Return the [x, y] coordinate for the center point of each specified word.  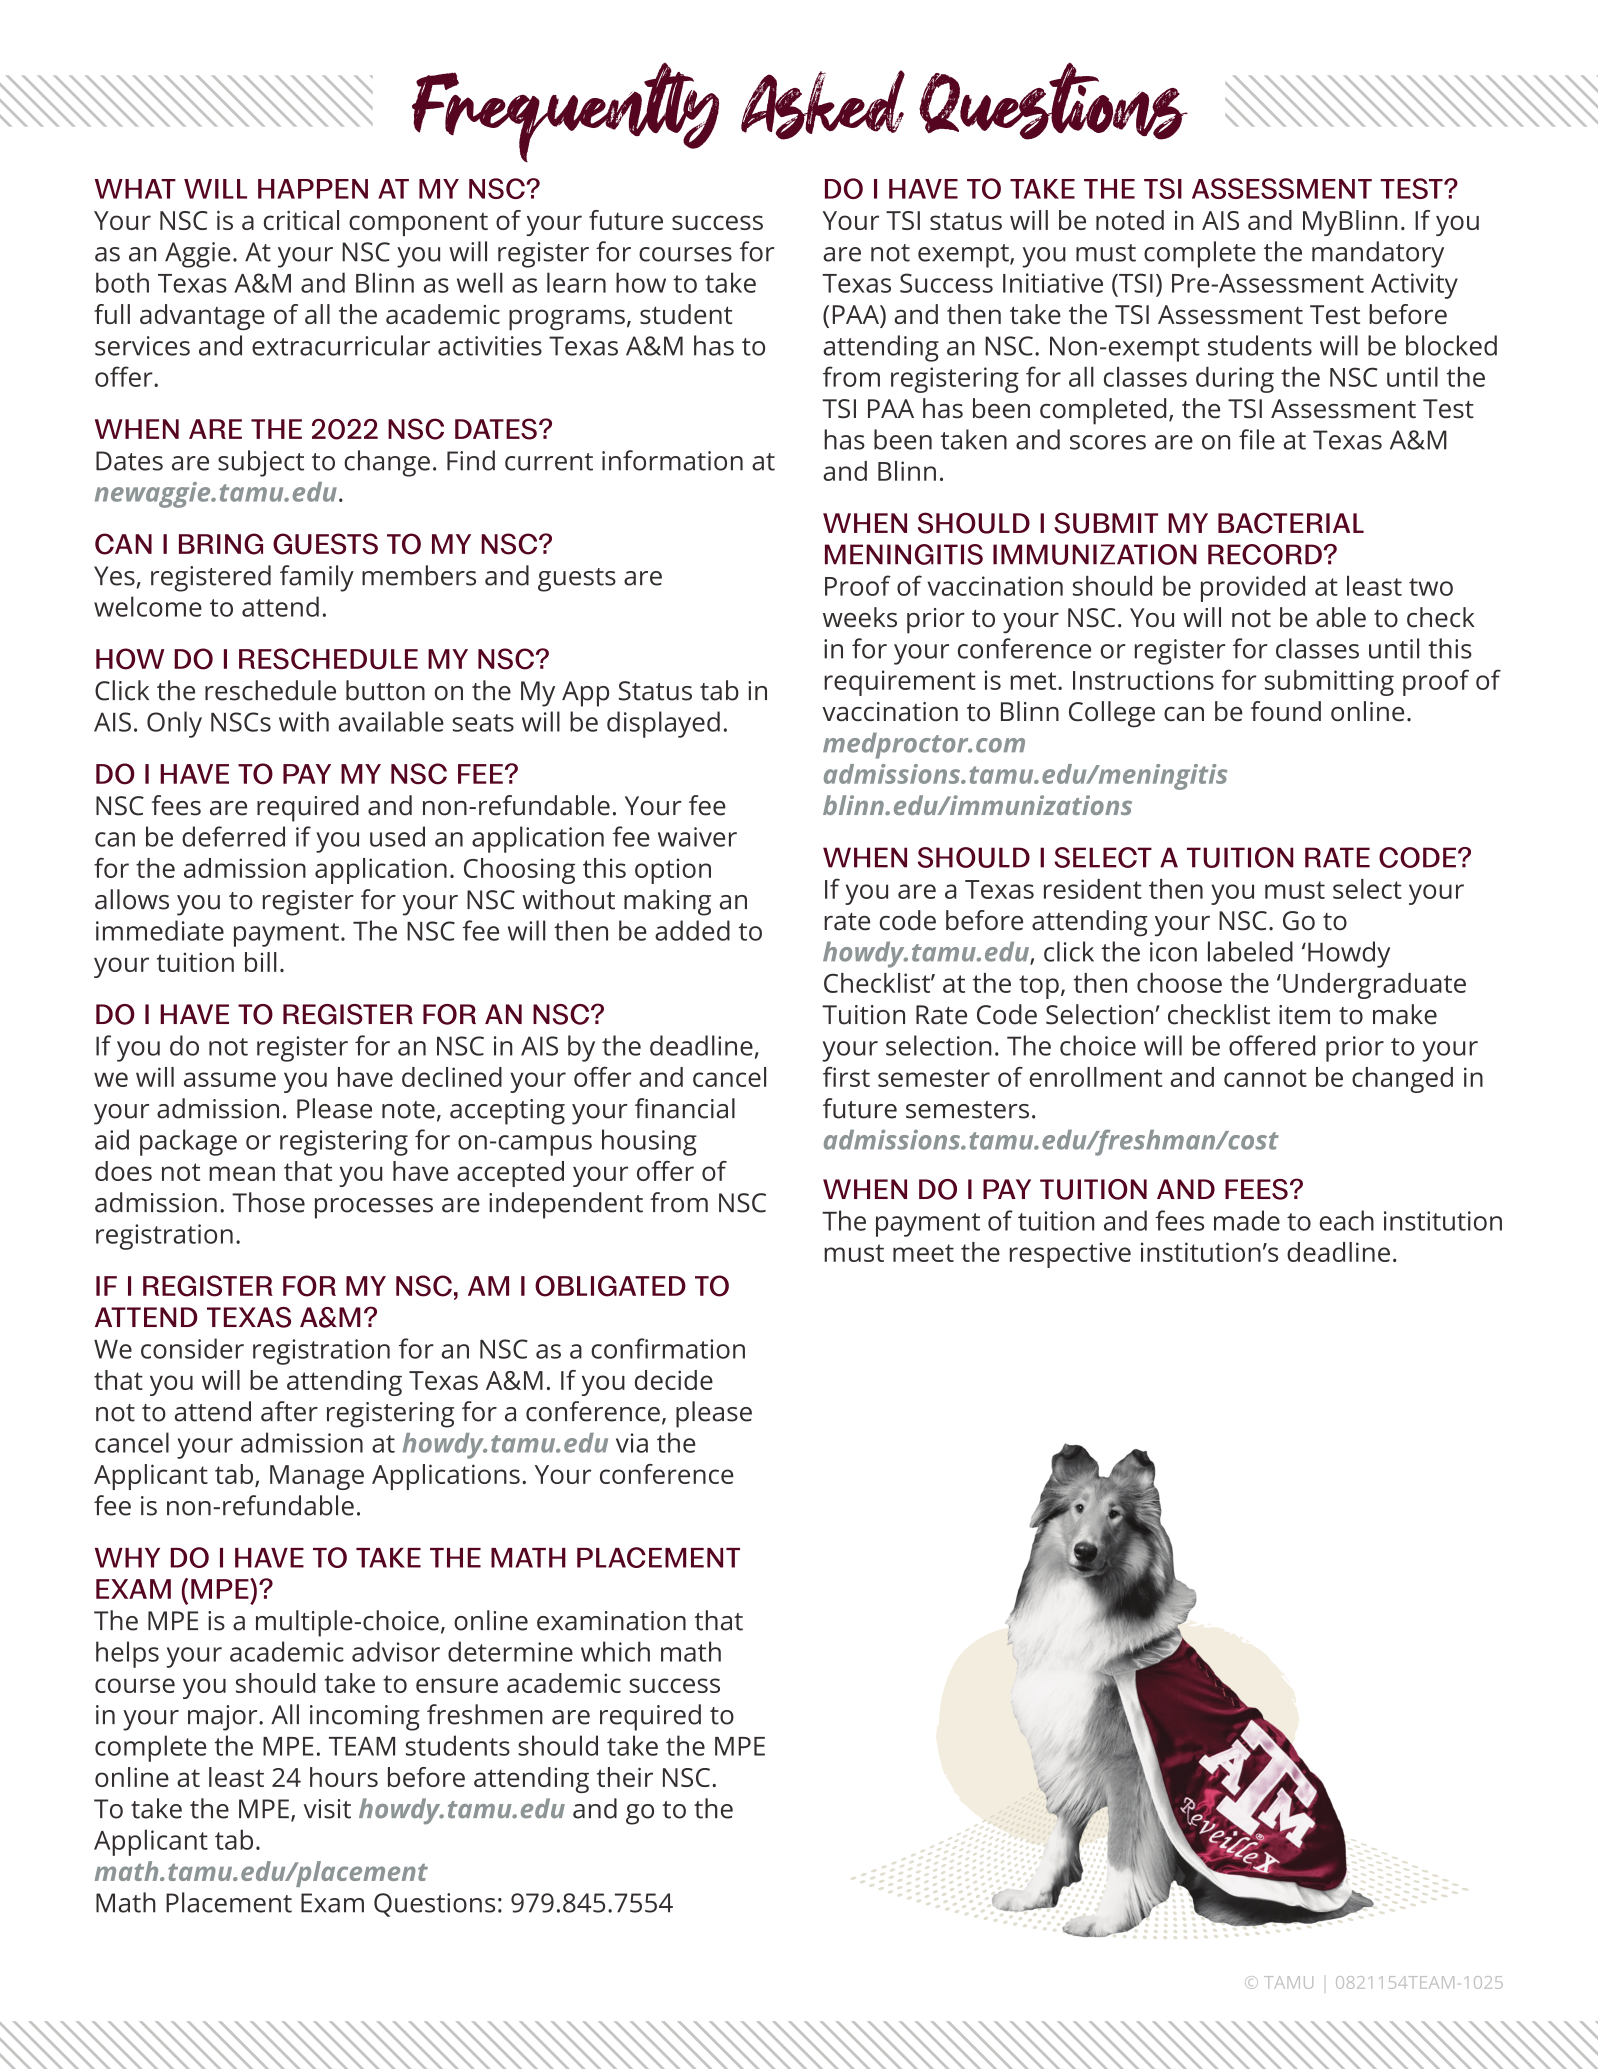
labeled [1250, 951]
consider [192, 1348]
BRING [221, 544]
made [1247, 1220]
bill [261, 962]
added [692, 930]
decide [674, 1380]
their [625, 1777]
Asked [823, 105]
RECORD [1265, 554]
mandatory [1378, 254]
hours [344, 1777]
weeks [860, 617]
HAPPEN [313, 189]
